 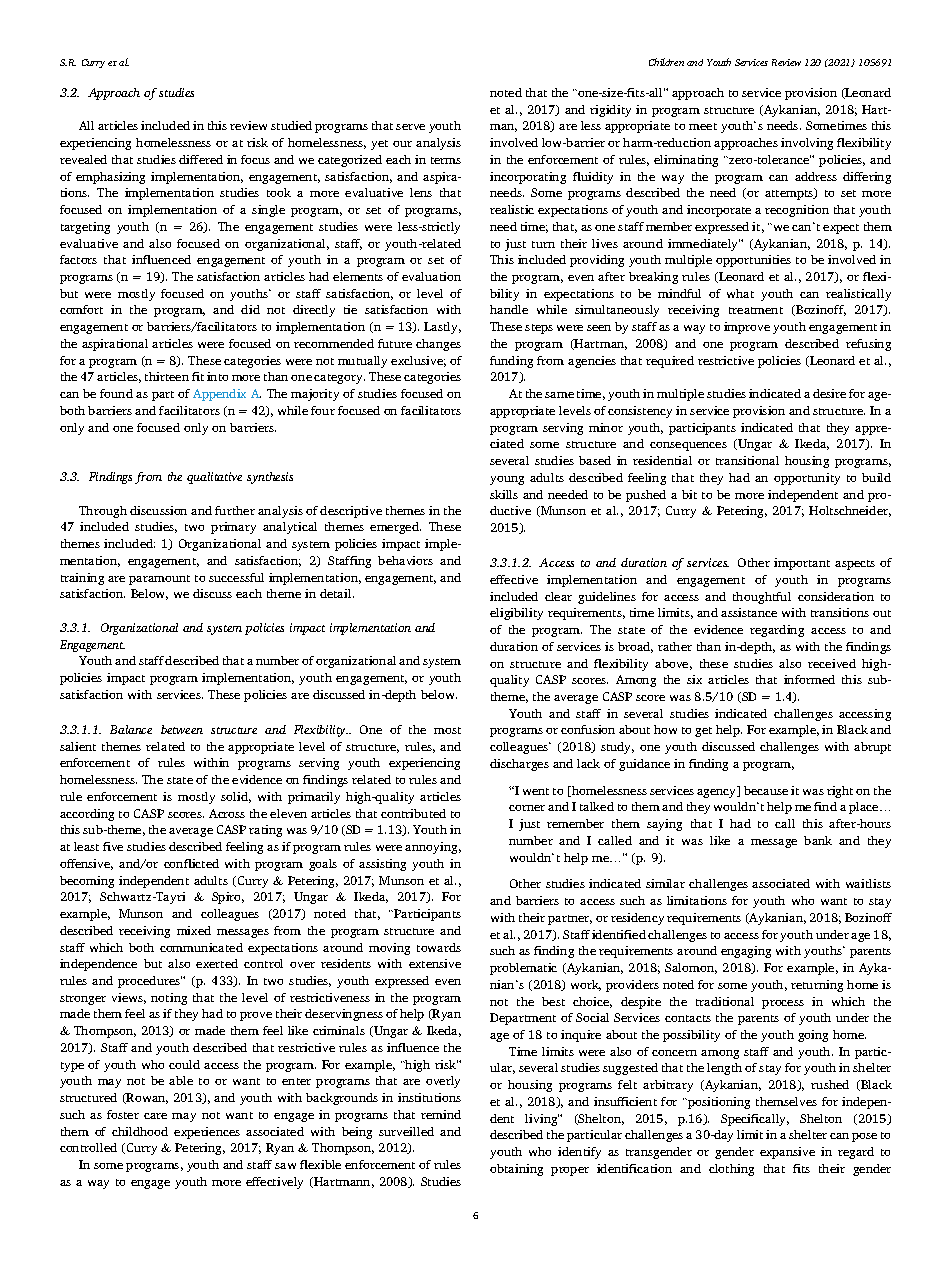 I want to click on paramount, so click(x=159, y=580).
